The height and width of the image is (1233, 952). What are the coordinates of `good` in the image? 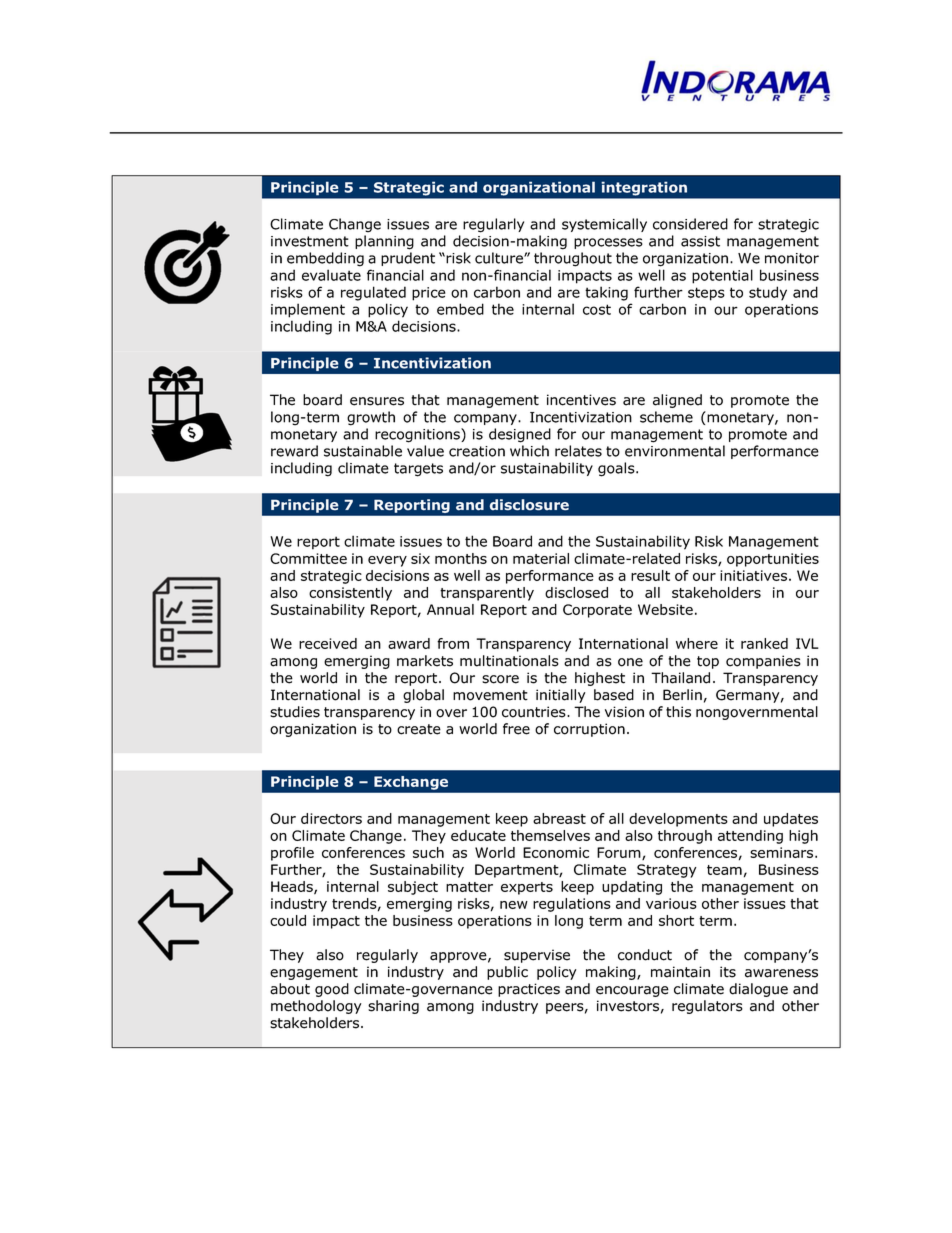 It's located at (332, 990).
